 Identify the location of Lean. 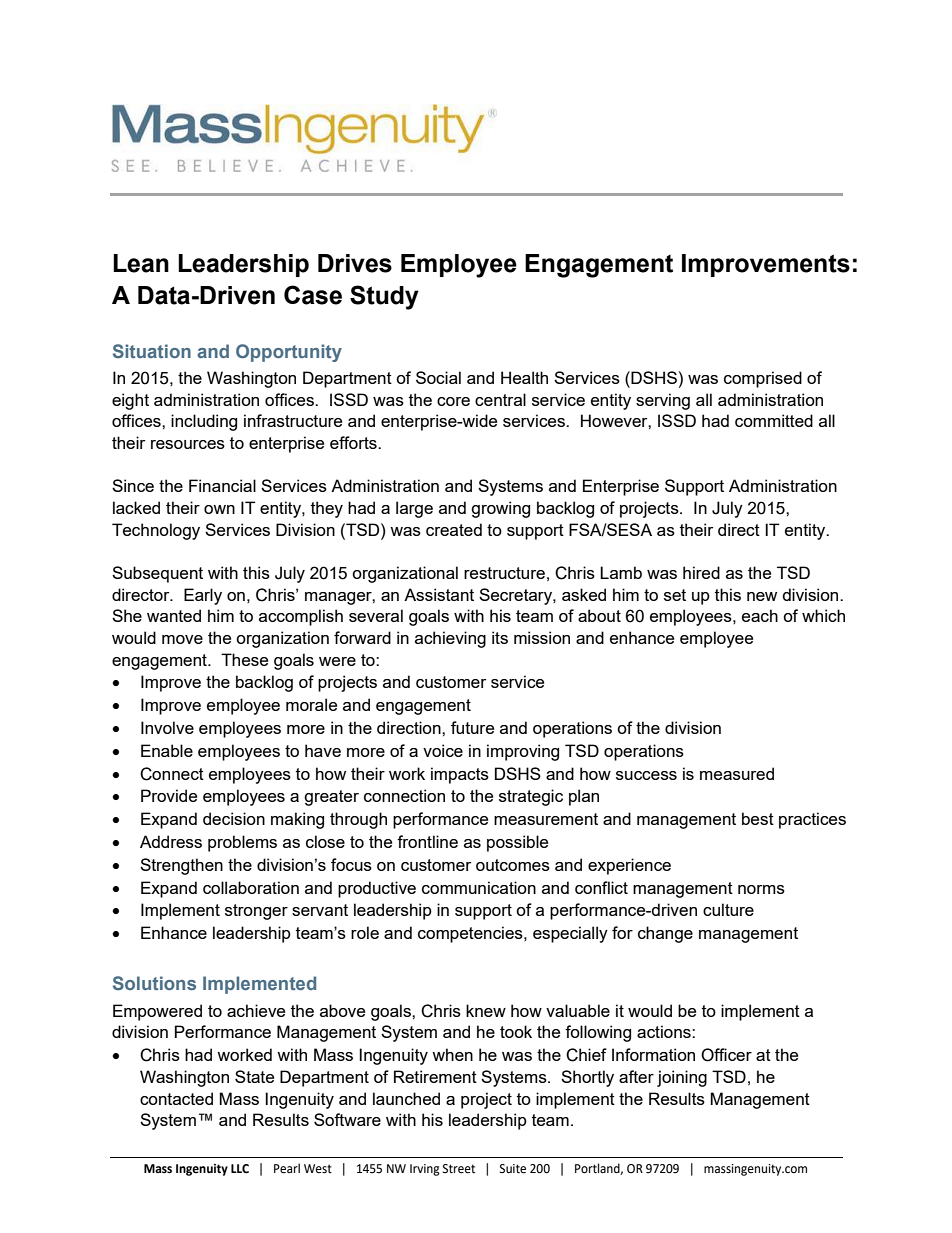
(141, 263).
